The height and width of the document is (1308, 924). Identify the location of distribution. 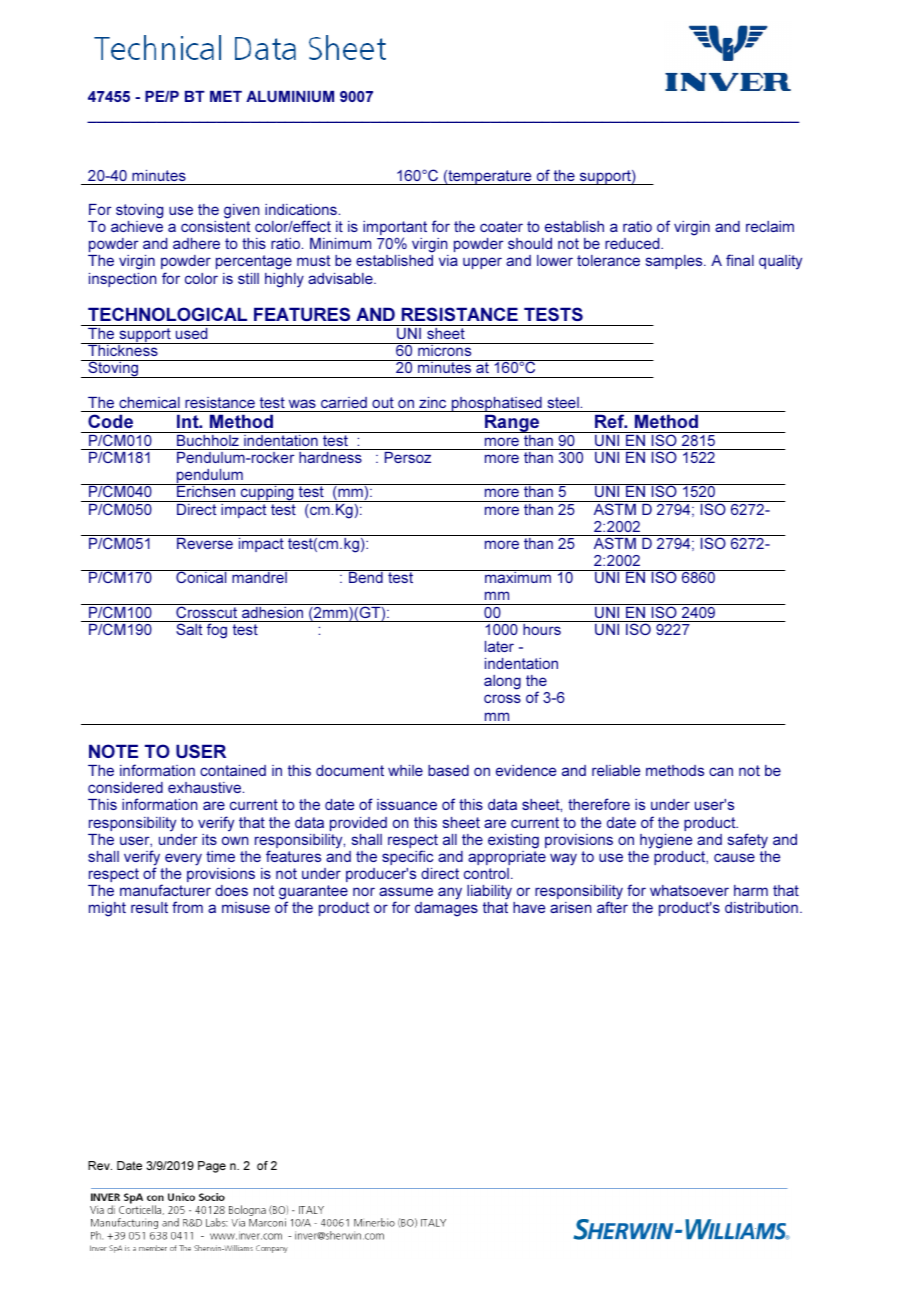
(761, 907).
